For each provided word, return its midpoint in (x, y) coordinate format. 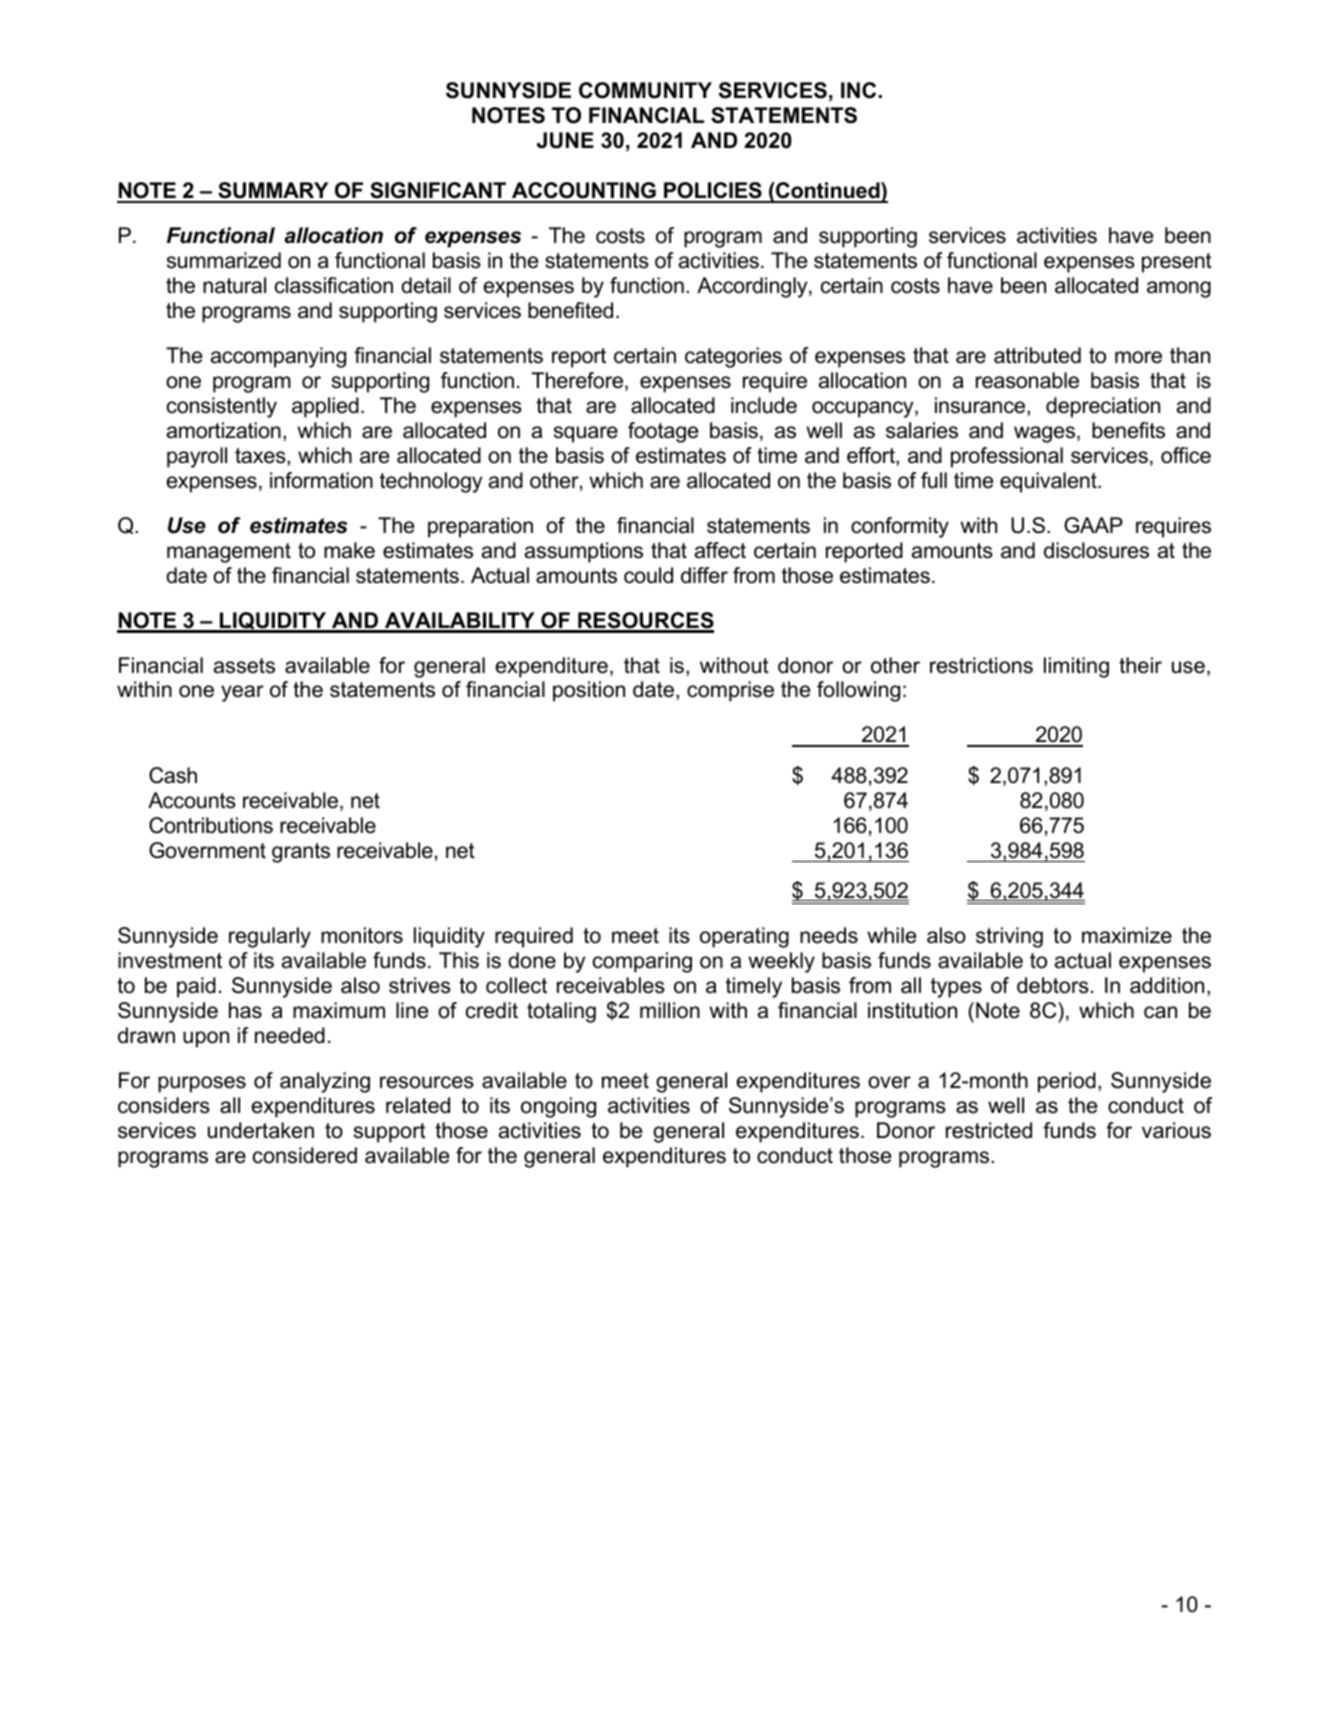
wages (1046, 434)
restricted (989, 1130)
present (1177, 263)
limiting (1076, 667)
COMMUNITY (645, 90)
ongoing (558, 1107)
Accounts (192, 800)
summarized (224, 260)
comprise (730, 691)
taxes (261, 457)
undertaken (261, 1130)
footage (663, 432)
